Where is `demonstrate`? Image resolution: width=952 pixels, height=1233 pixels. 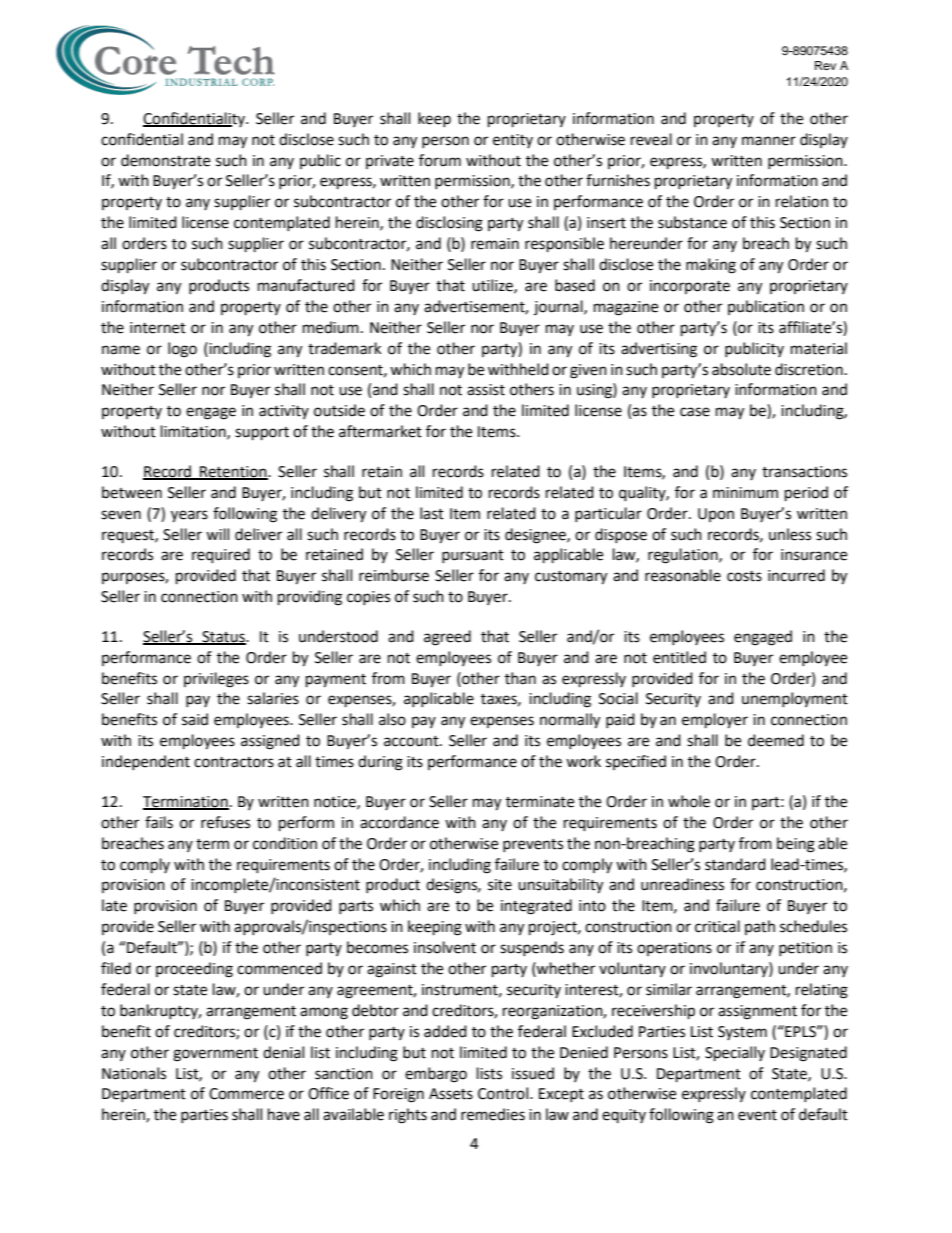
demonstrate is located at coordinates (165, 160).
